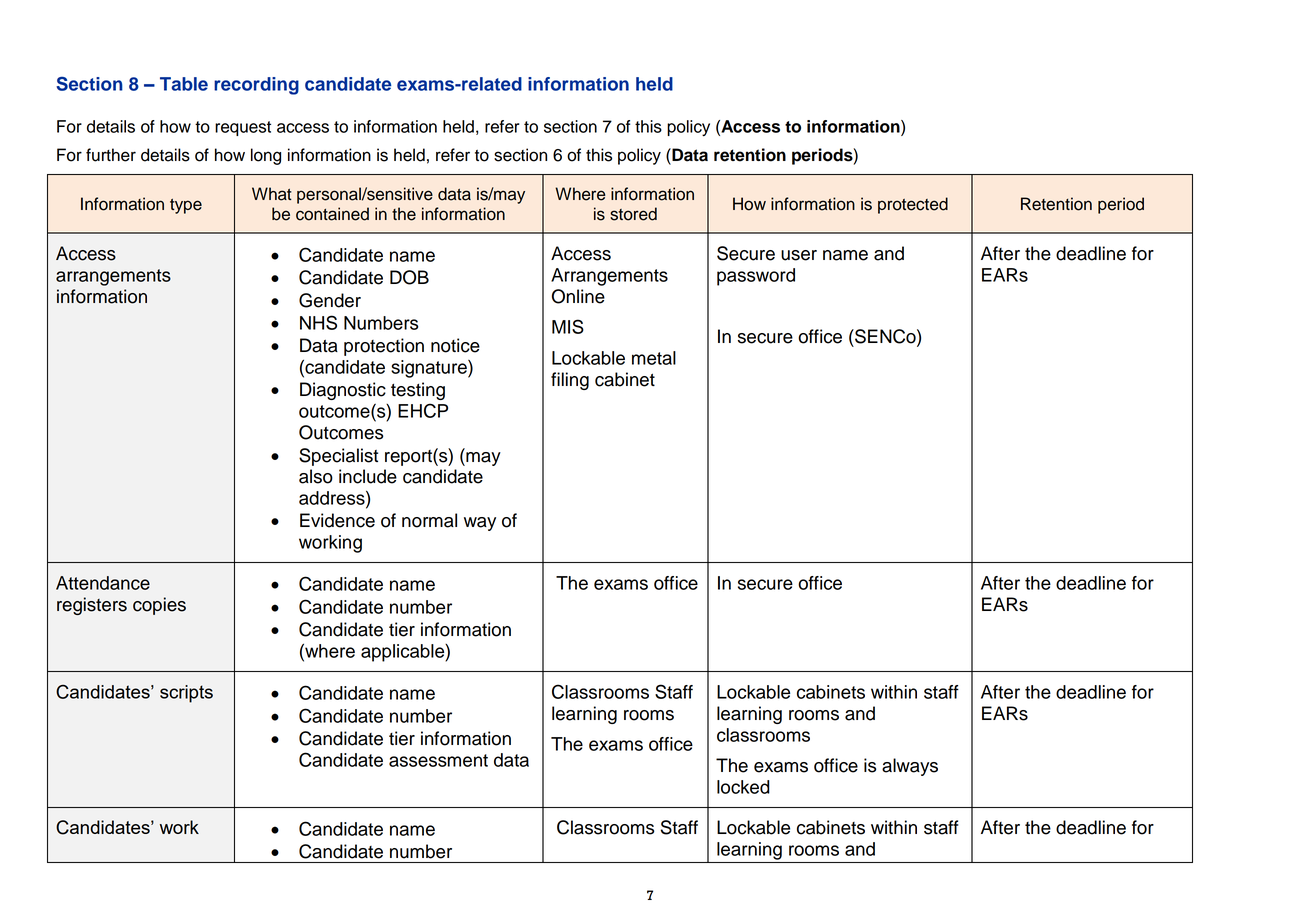 This screenshot has width=1308, height=924. I want to click on scripts, so click(186, 694).
